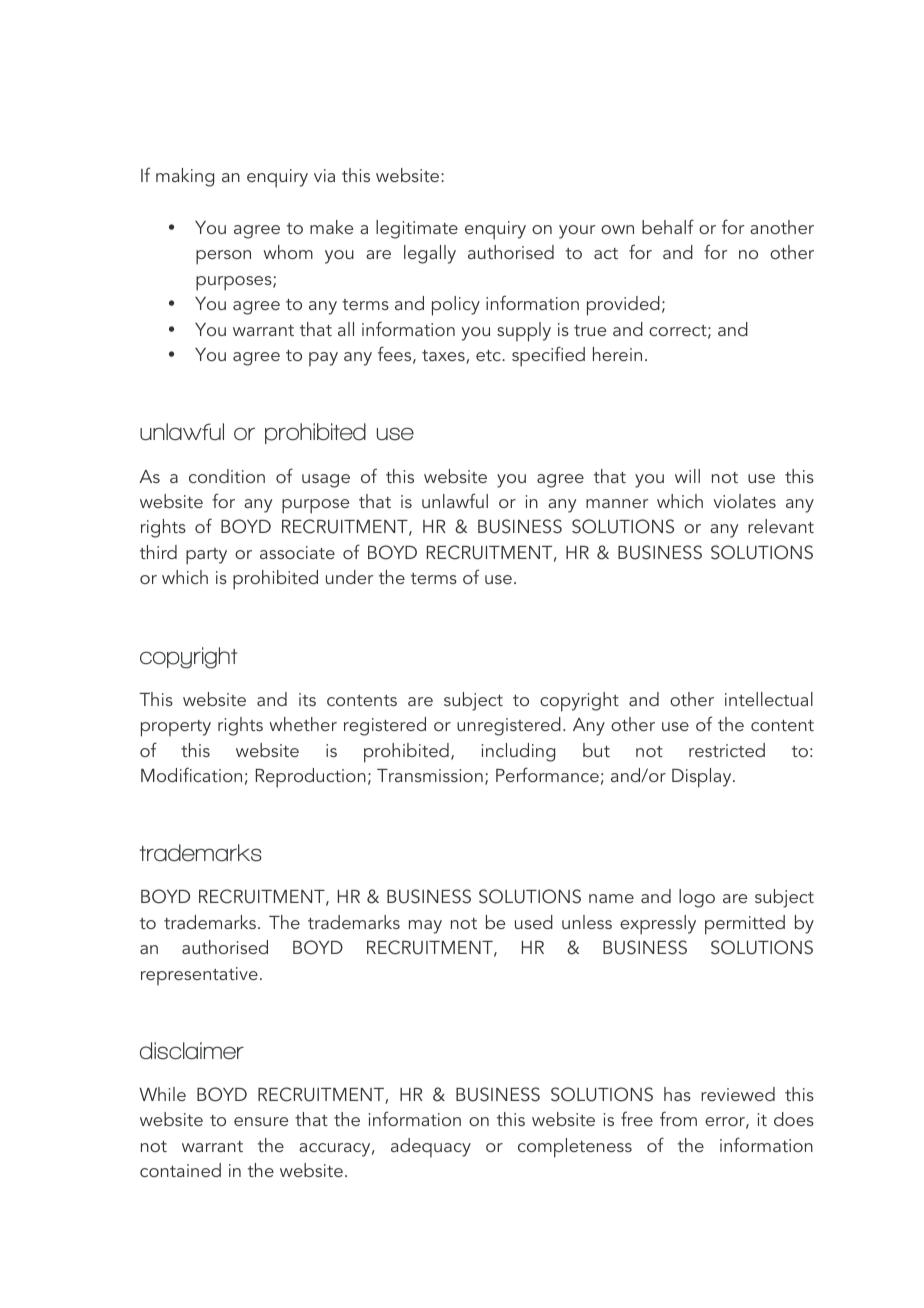 This document has width=924, height=1308. What do you see at coordinates (417, 229) in the document?
I see `legitimate` at bounding box center [417, 229].
